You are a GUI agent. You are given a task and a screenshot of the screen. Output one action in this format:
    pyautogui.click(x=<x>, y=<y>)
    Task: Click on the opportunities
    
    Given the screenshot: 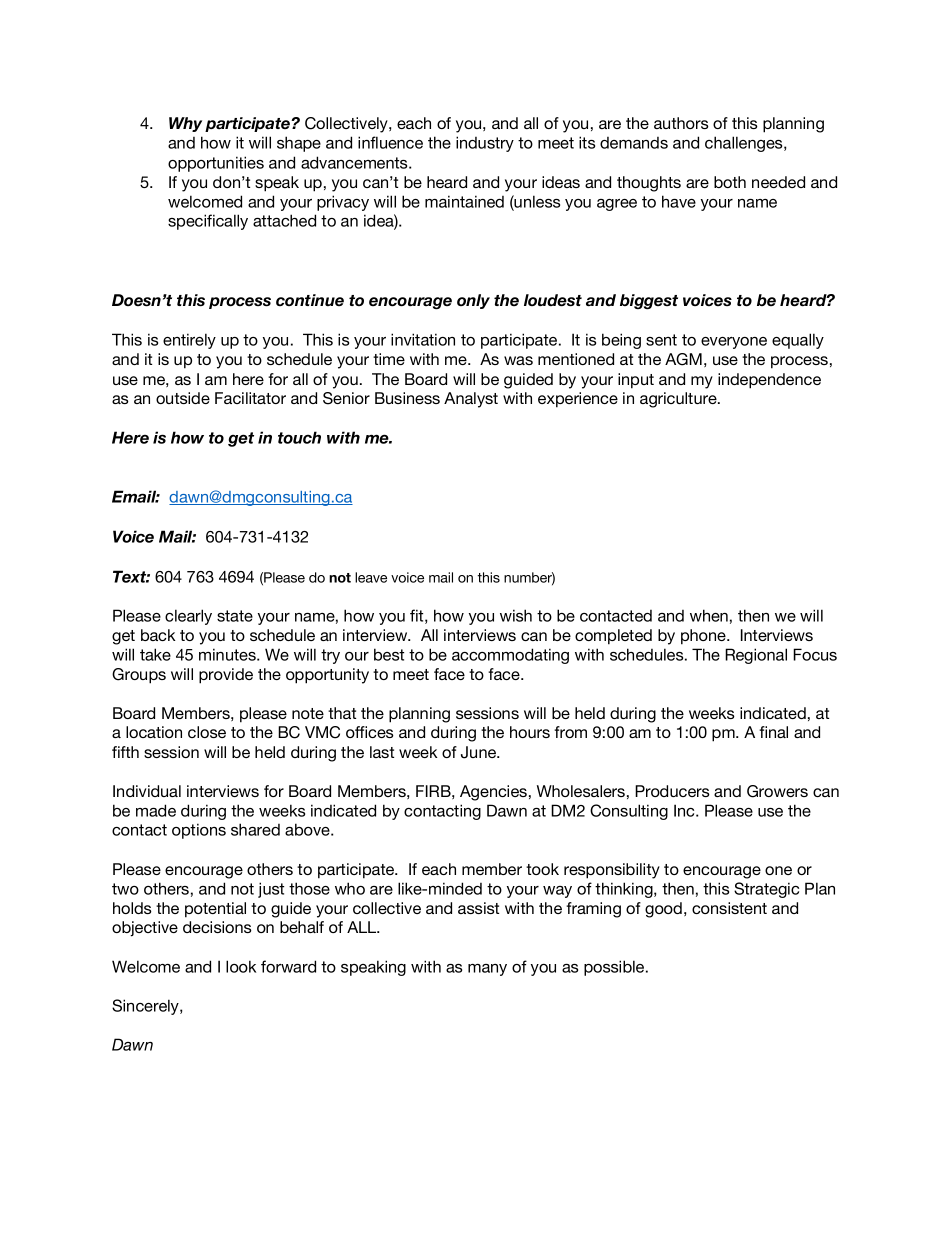 What is the action you would take?
    pyautogui.click(x=216, y=164)
